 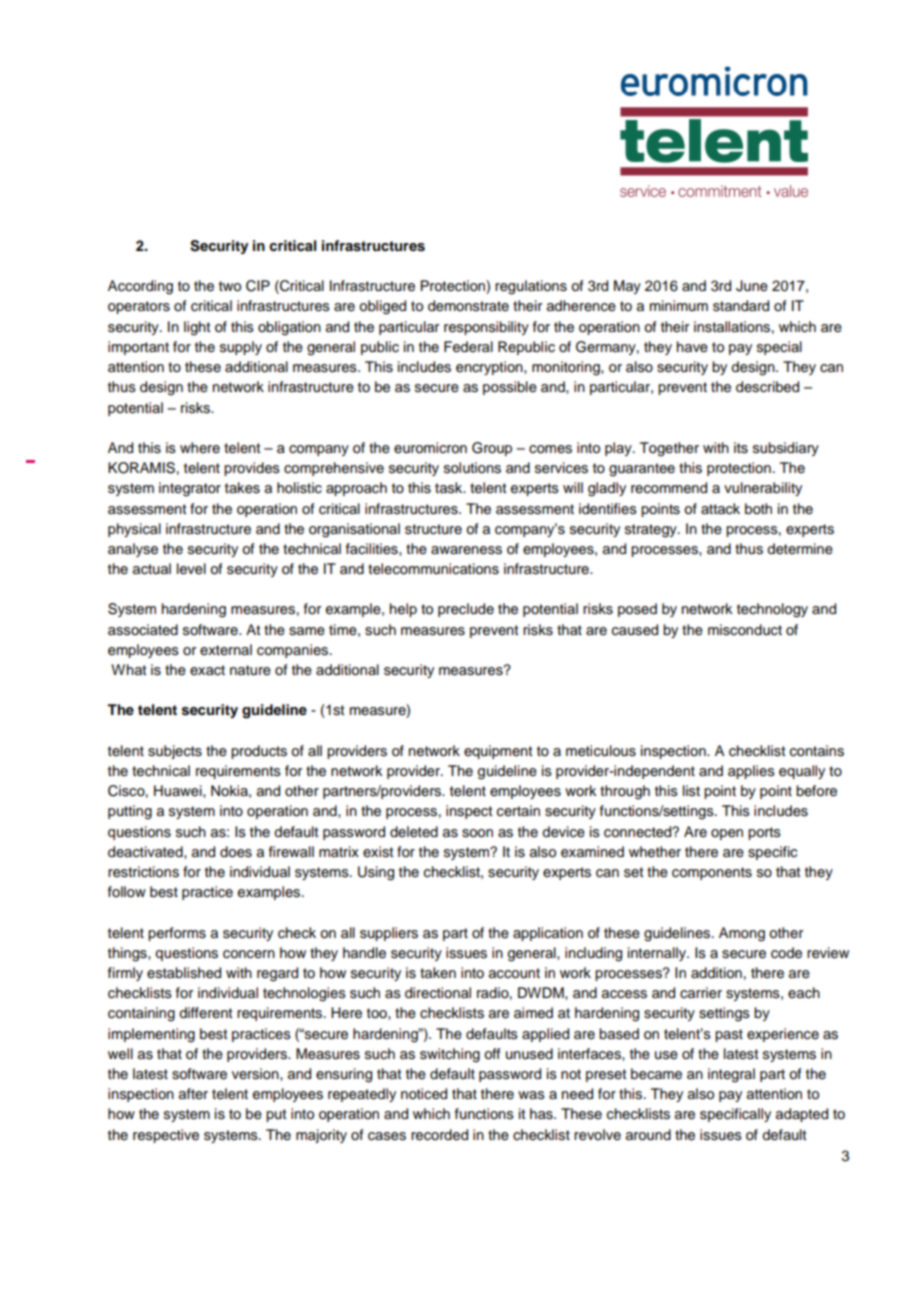 What do you see at coordinates (741, 306) in the screenshot?
I see `standard` at bounding box center [741, 306].
